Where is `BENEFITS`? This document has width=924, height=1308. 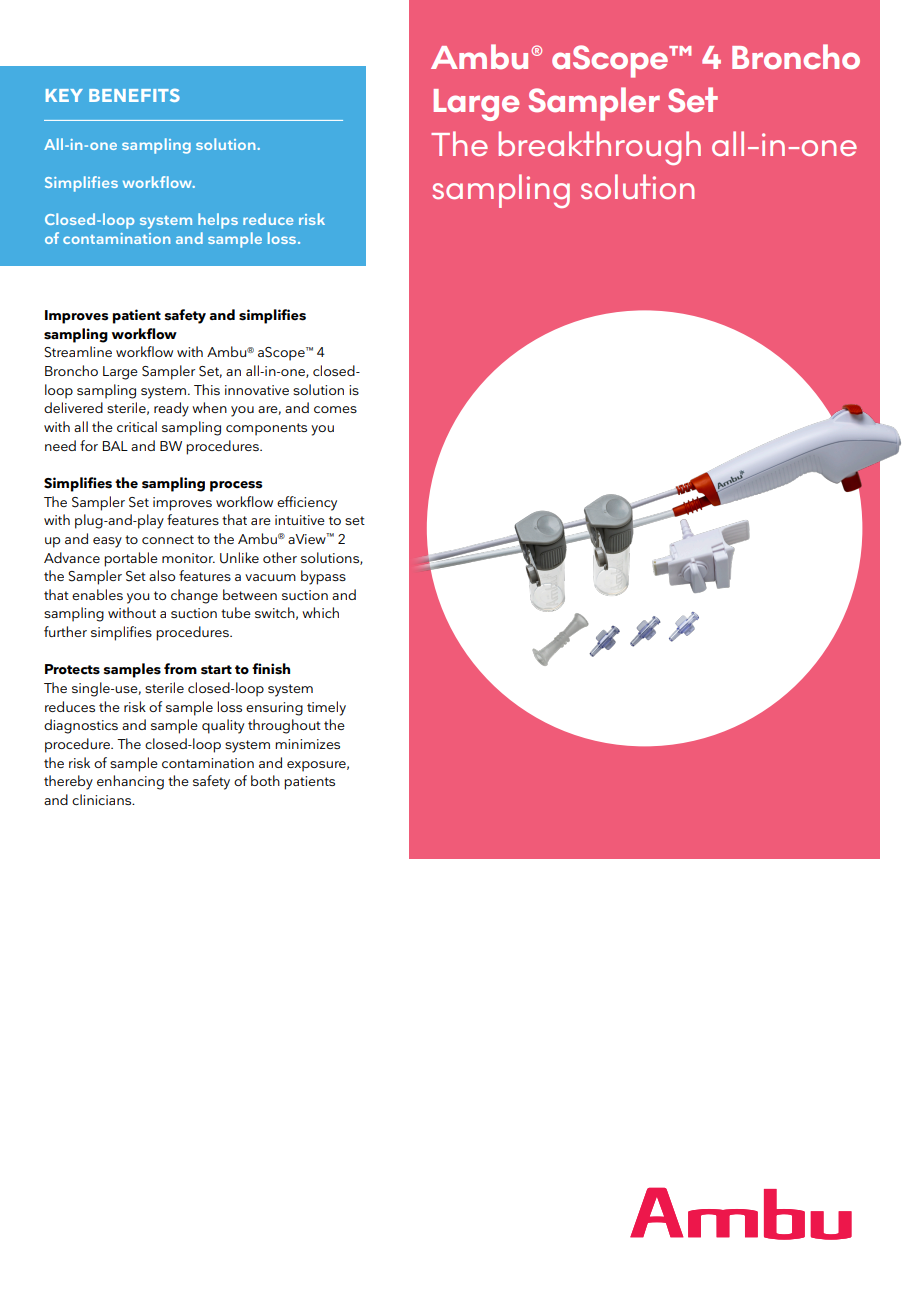 BENEFITS is located at coordinates (134, 95).
